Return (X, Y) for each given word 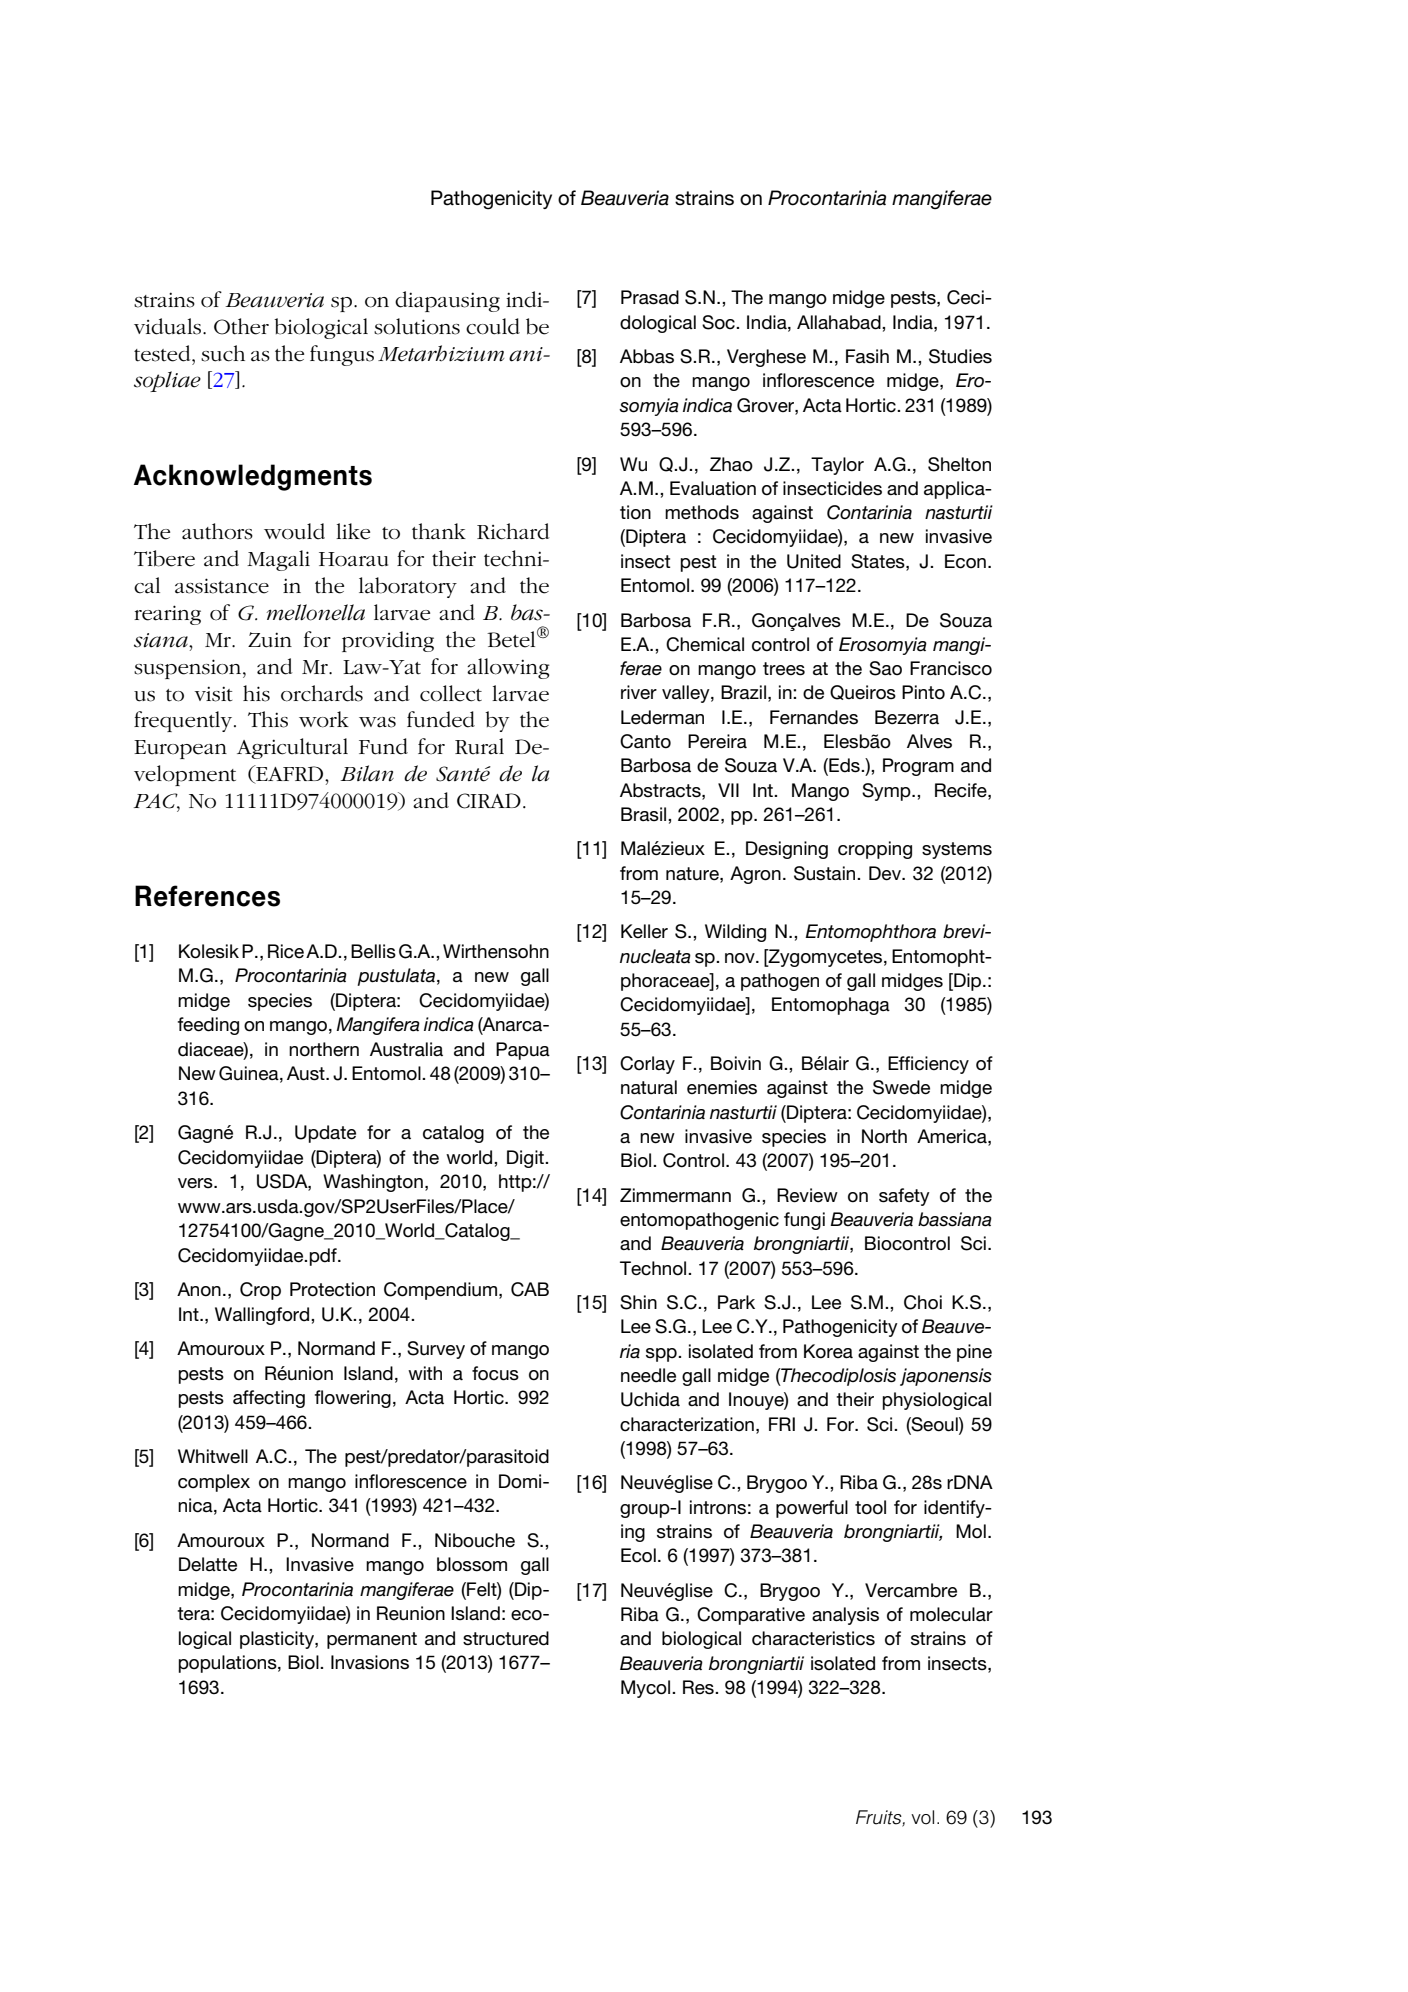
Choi (923, 1302)
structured (506, 1638)
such (223, 353)
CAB (530, 1289)
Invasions (370, 1662)
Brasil (645, 814)
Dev (886, 873)
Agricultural (292, 748)
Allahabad (840, 322)
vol (922, 1817)
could (493, 326)
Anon (199, 1289)
